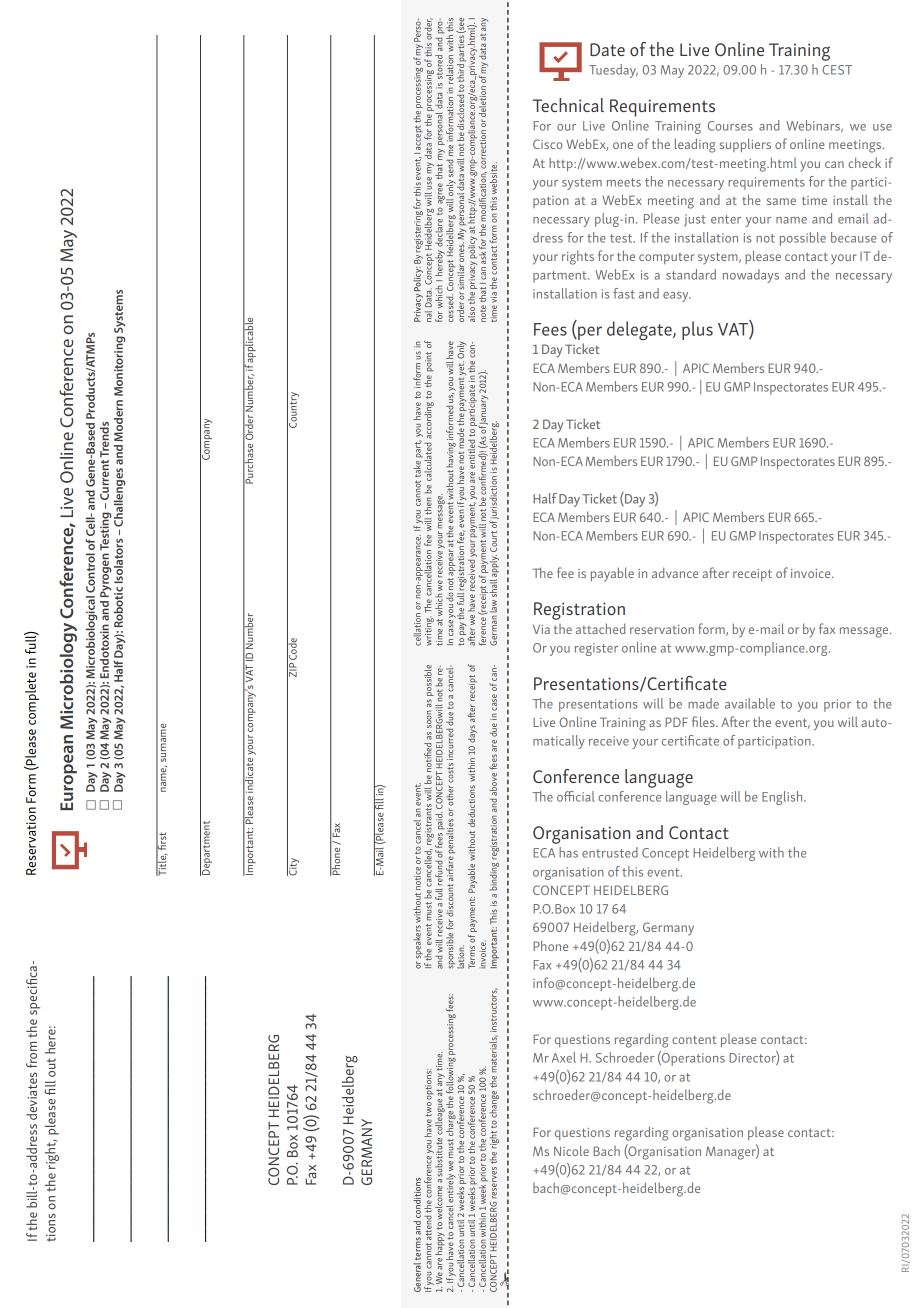  What do you see at coordinates (730, 126) in the document?
I see `Courses` at bounding box center [730, 126].
